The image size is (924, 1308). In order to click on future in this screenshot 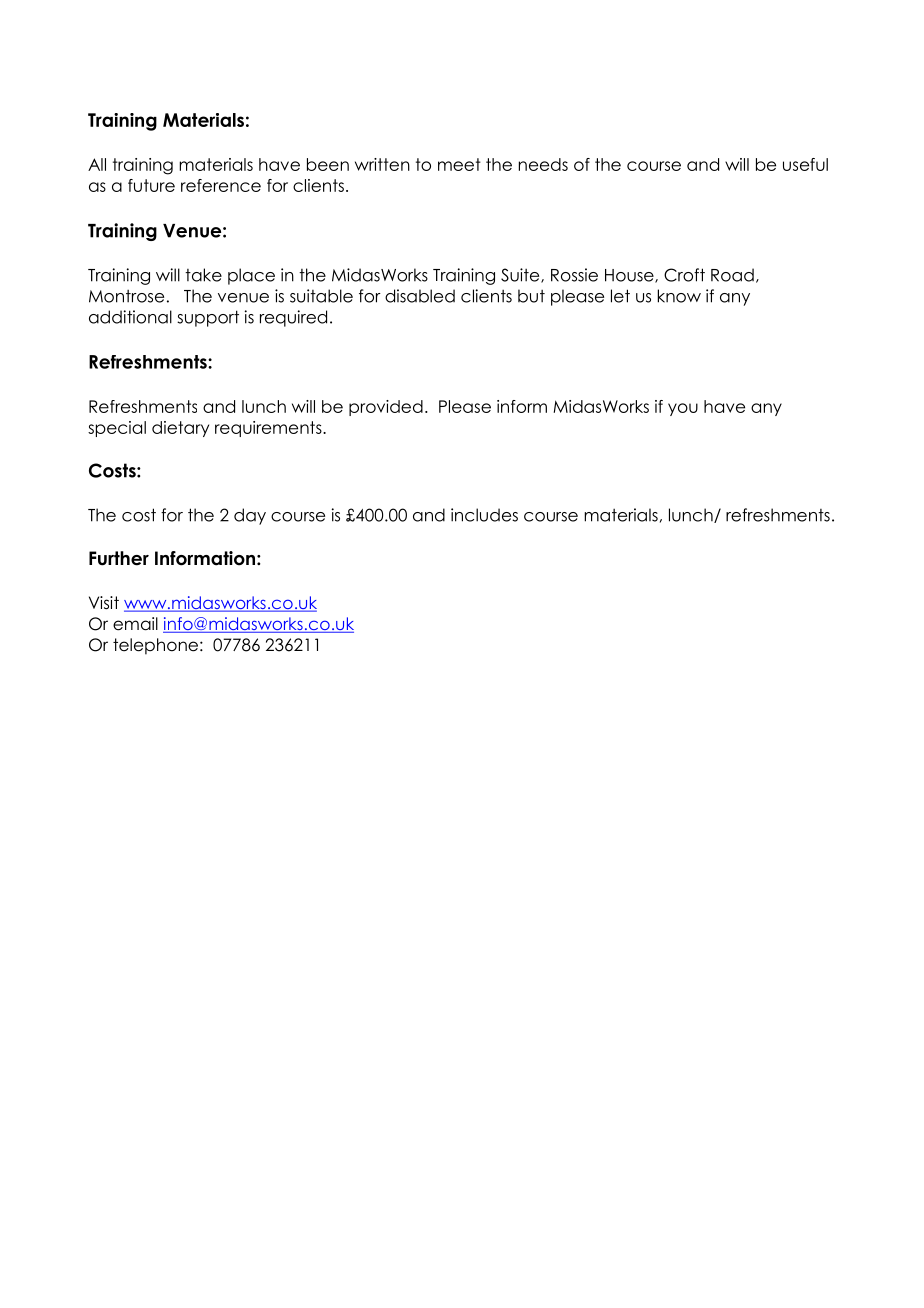, I will do `click(151, 185)`.
